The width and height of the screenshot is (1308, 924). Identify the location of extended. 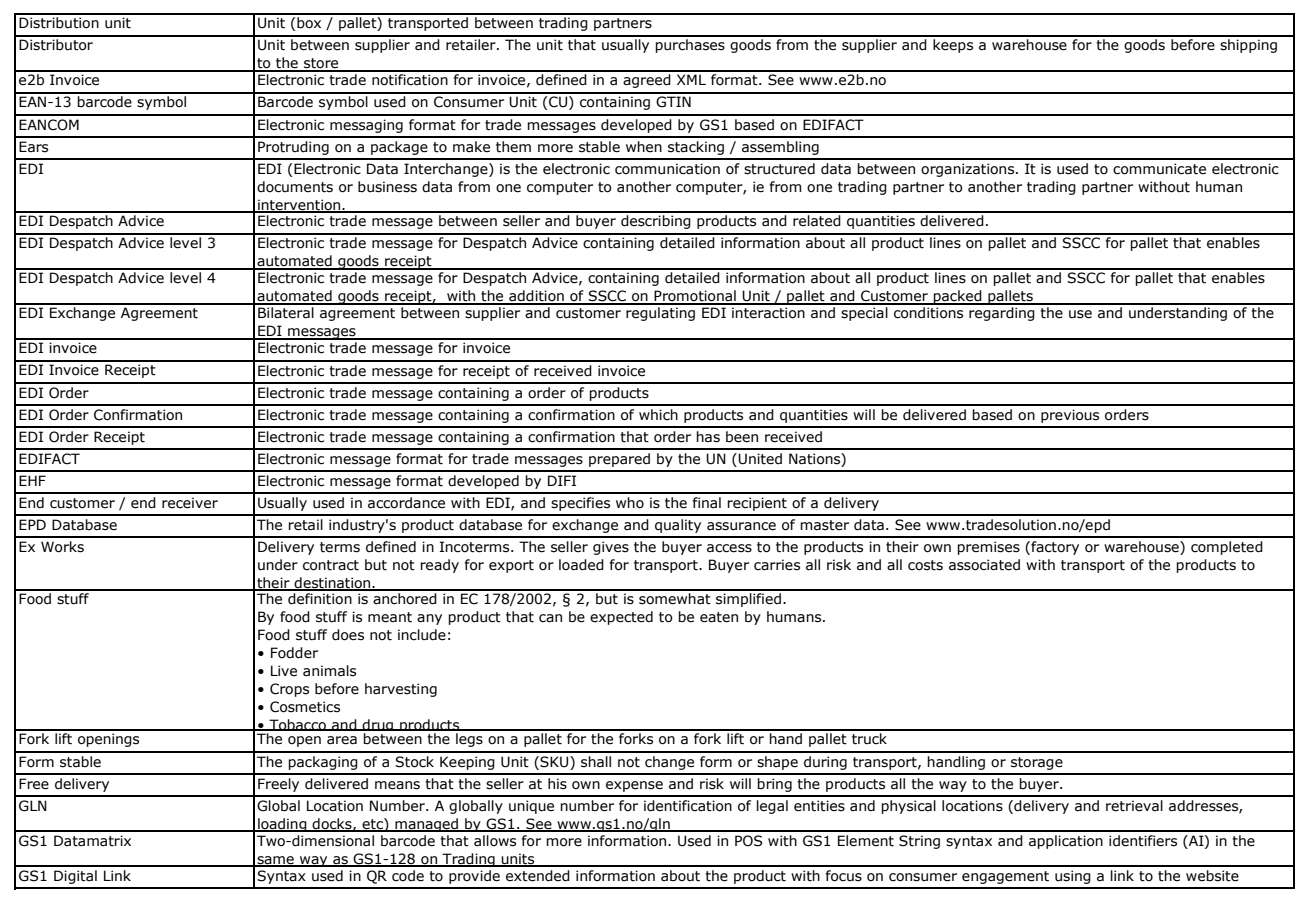
(538, 876).
